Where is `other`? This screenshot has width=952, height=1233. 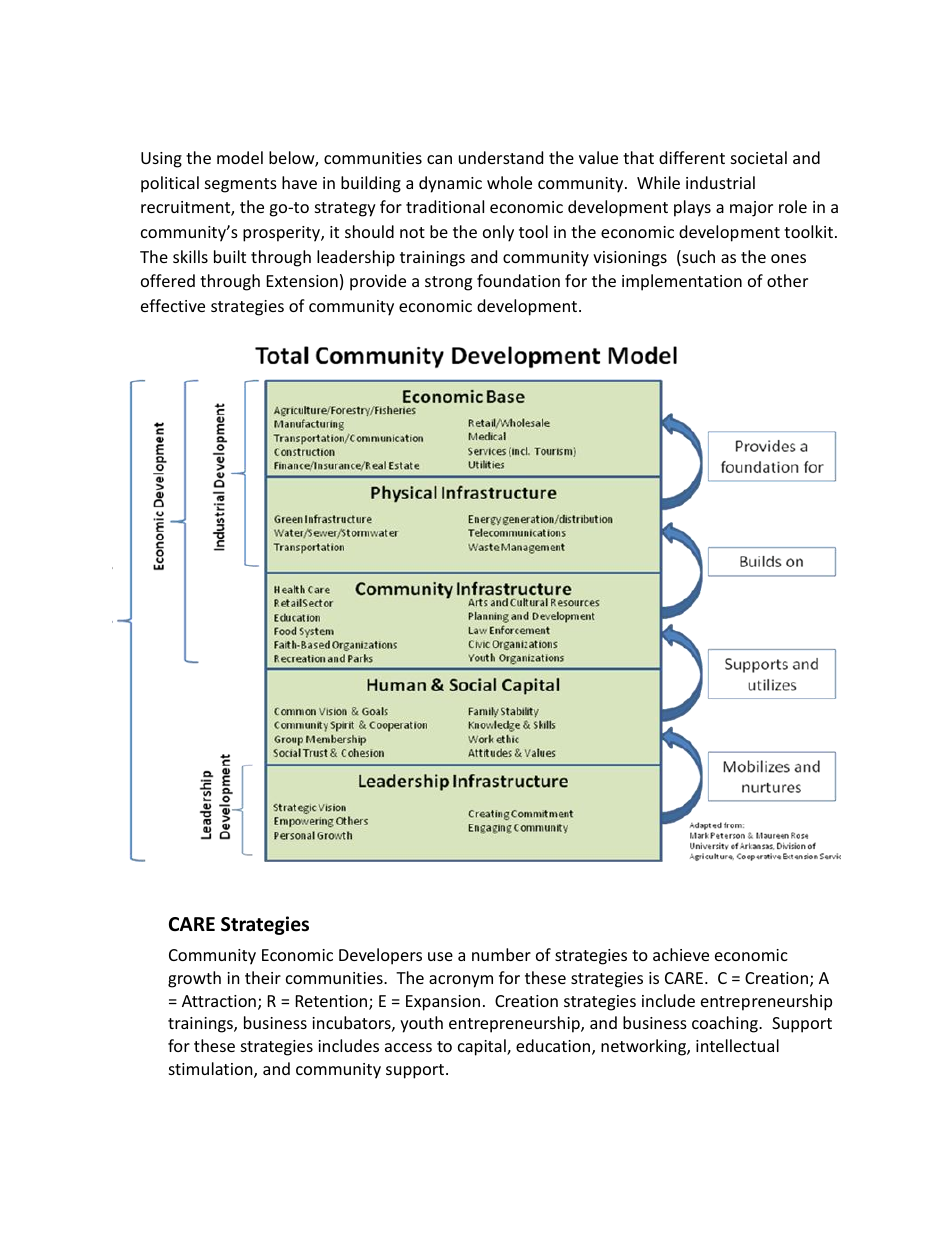 other is located at coordinates (787, 280).
